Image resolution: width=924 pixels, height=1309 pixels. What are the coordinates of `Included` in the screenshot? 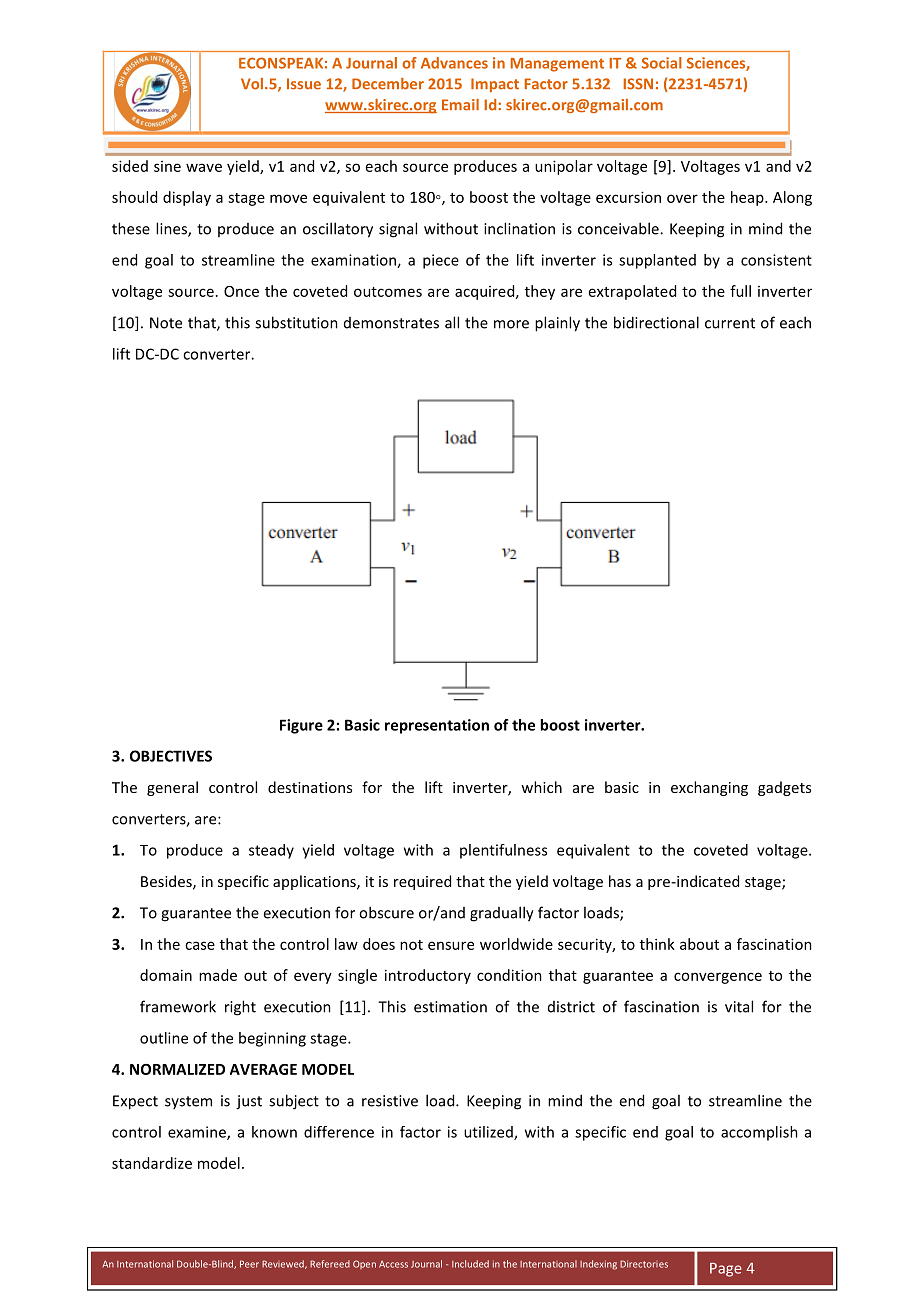 It's located at (470, 1264).
